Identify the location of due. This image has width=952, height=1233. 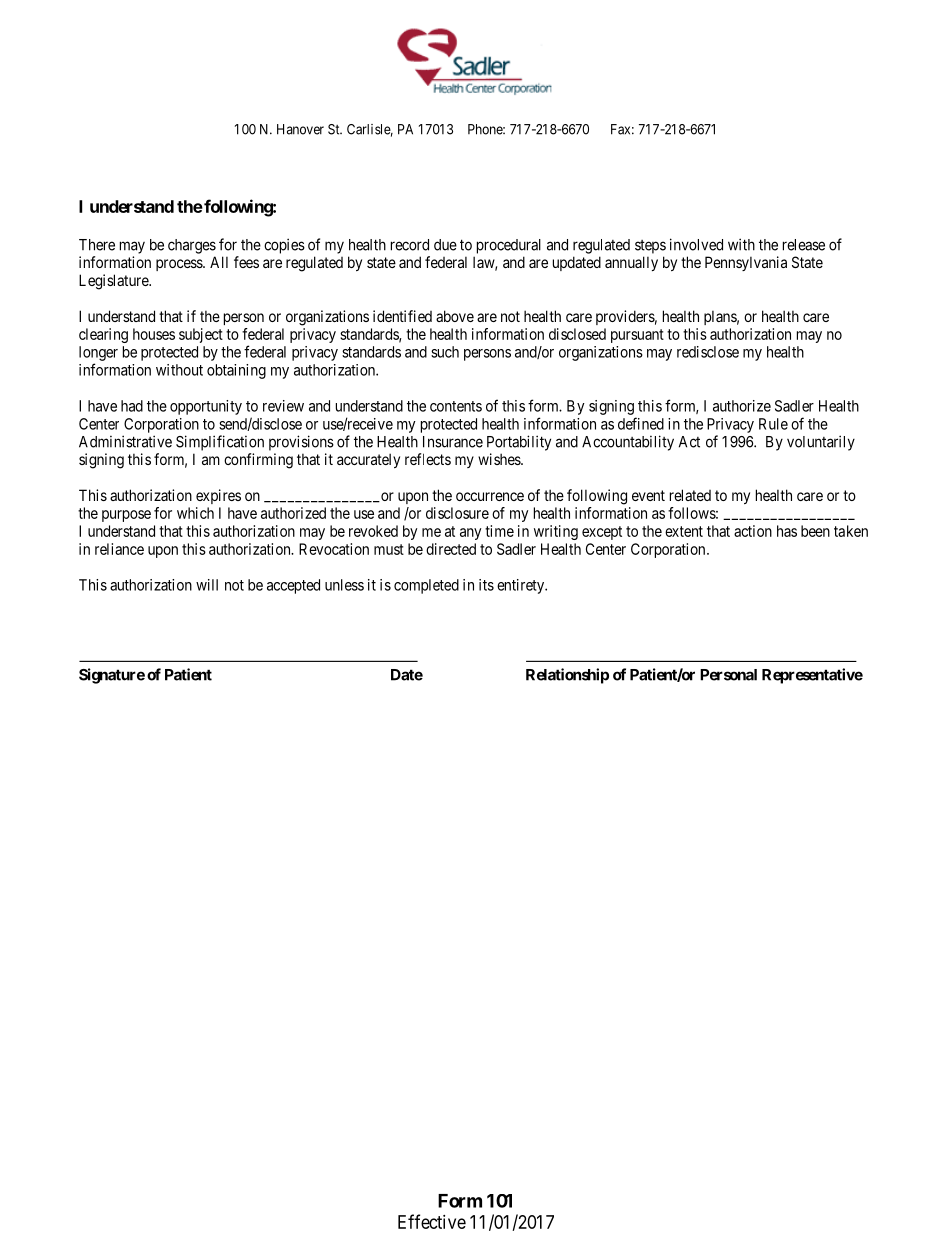
(445, 245).
